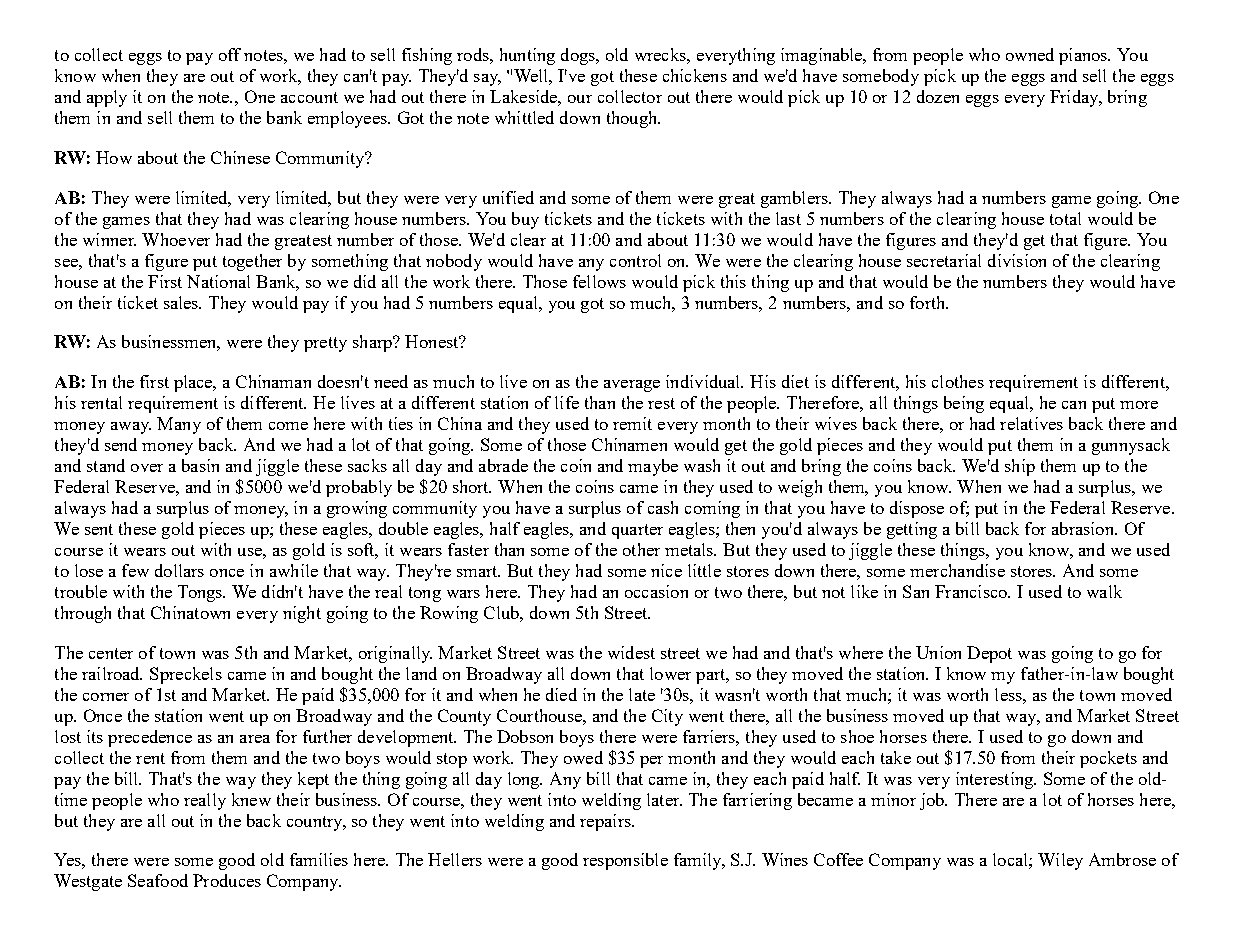 This screenshot has width=1233, height=952. What do you see at coordinates (227, 880) in the screenshot?
I see `Produces` at bounding box center [227, 880].
